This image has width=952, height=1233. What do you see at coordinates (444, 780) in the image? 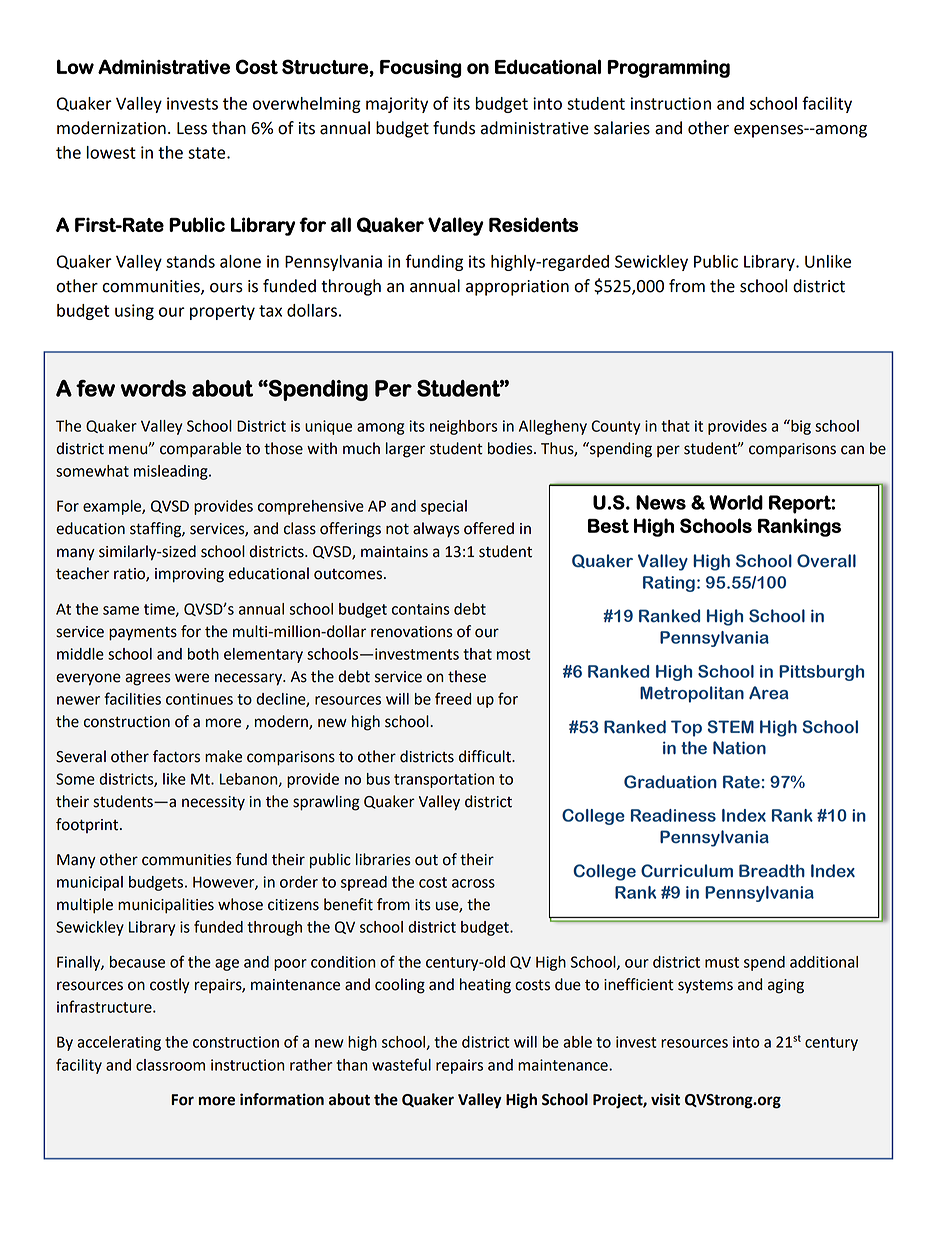
I see `transportation` at bounding box center [444, 780].
